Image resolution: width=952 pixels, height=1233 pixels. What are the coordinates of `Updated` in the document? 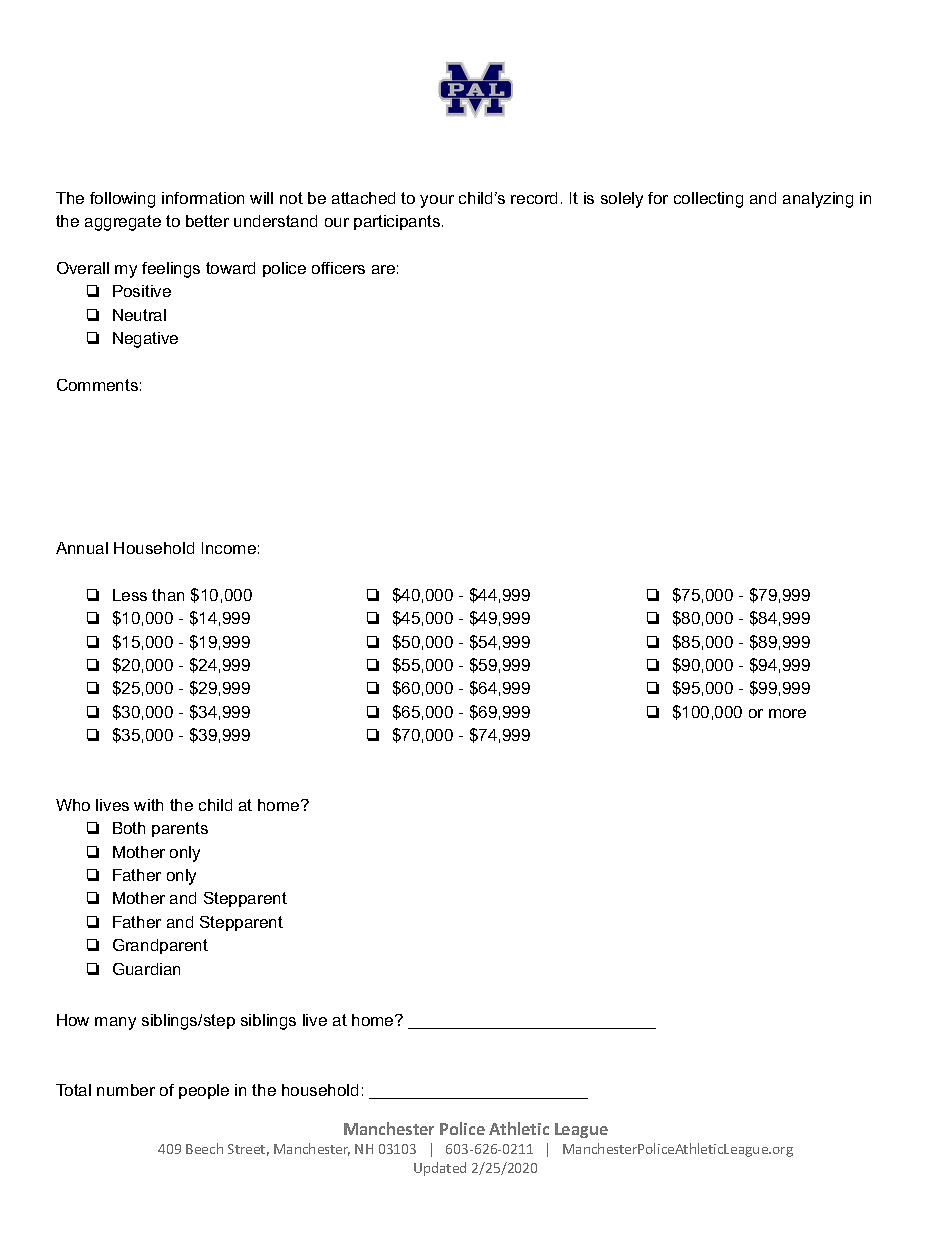 It's located at (440, 1169).
